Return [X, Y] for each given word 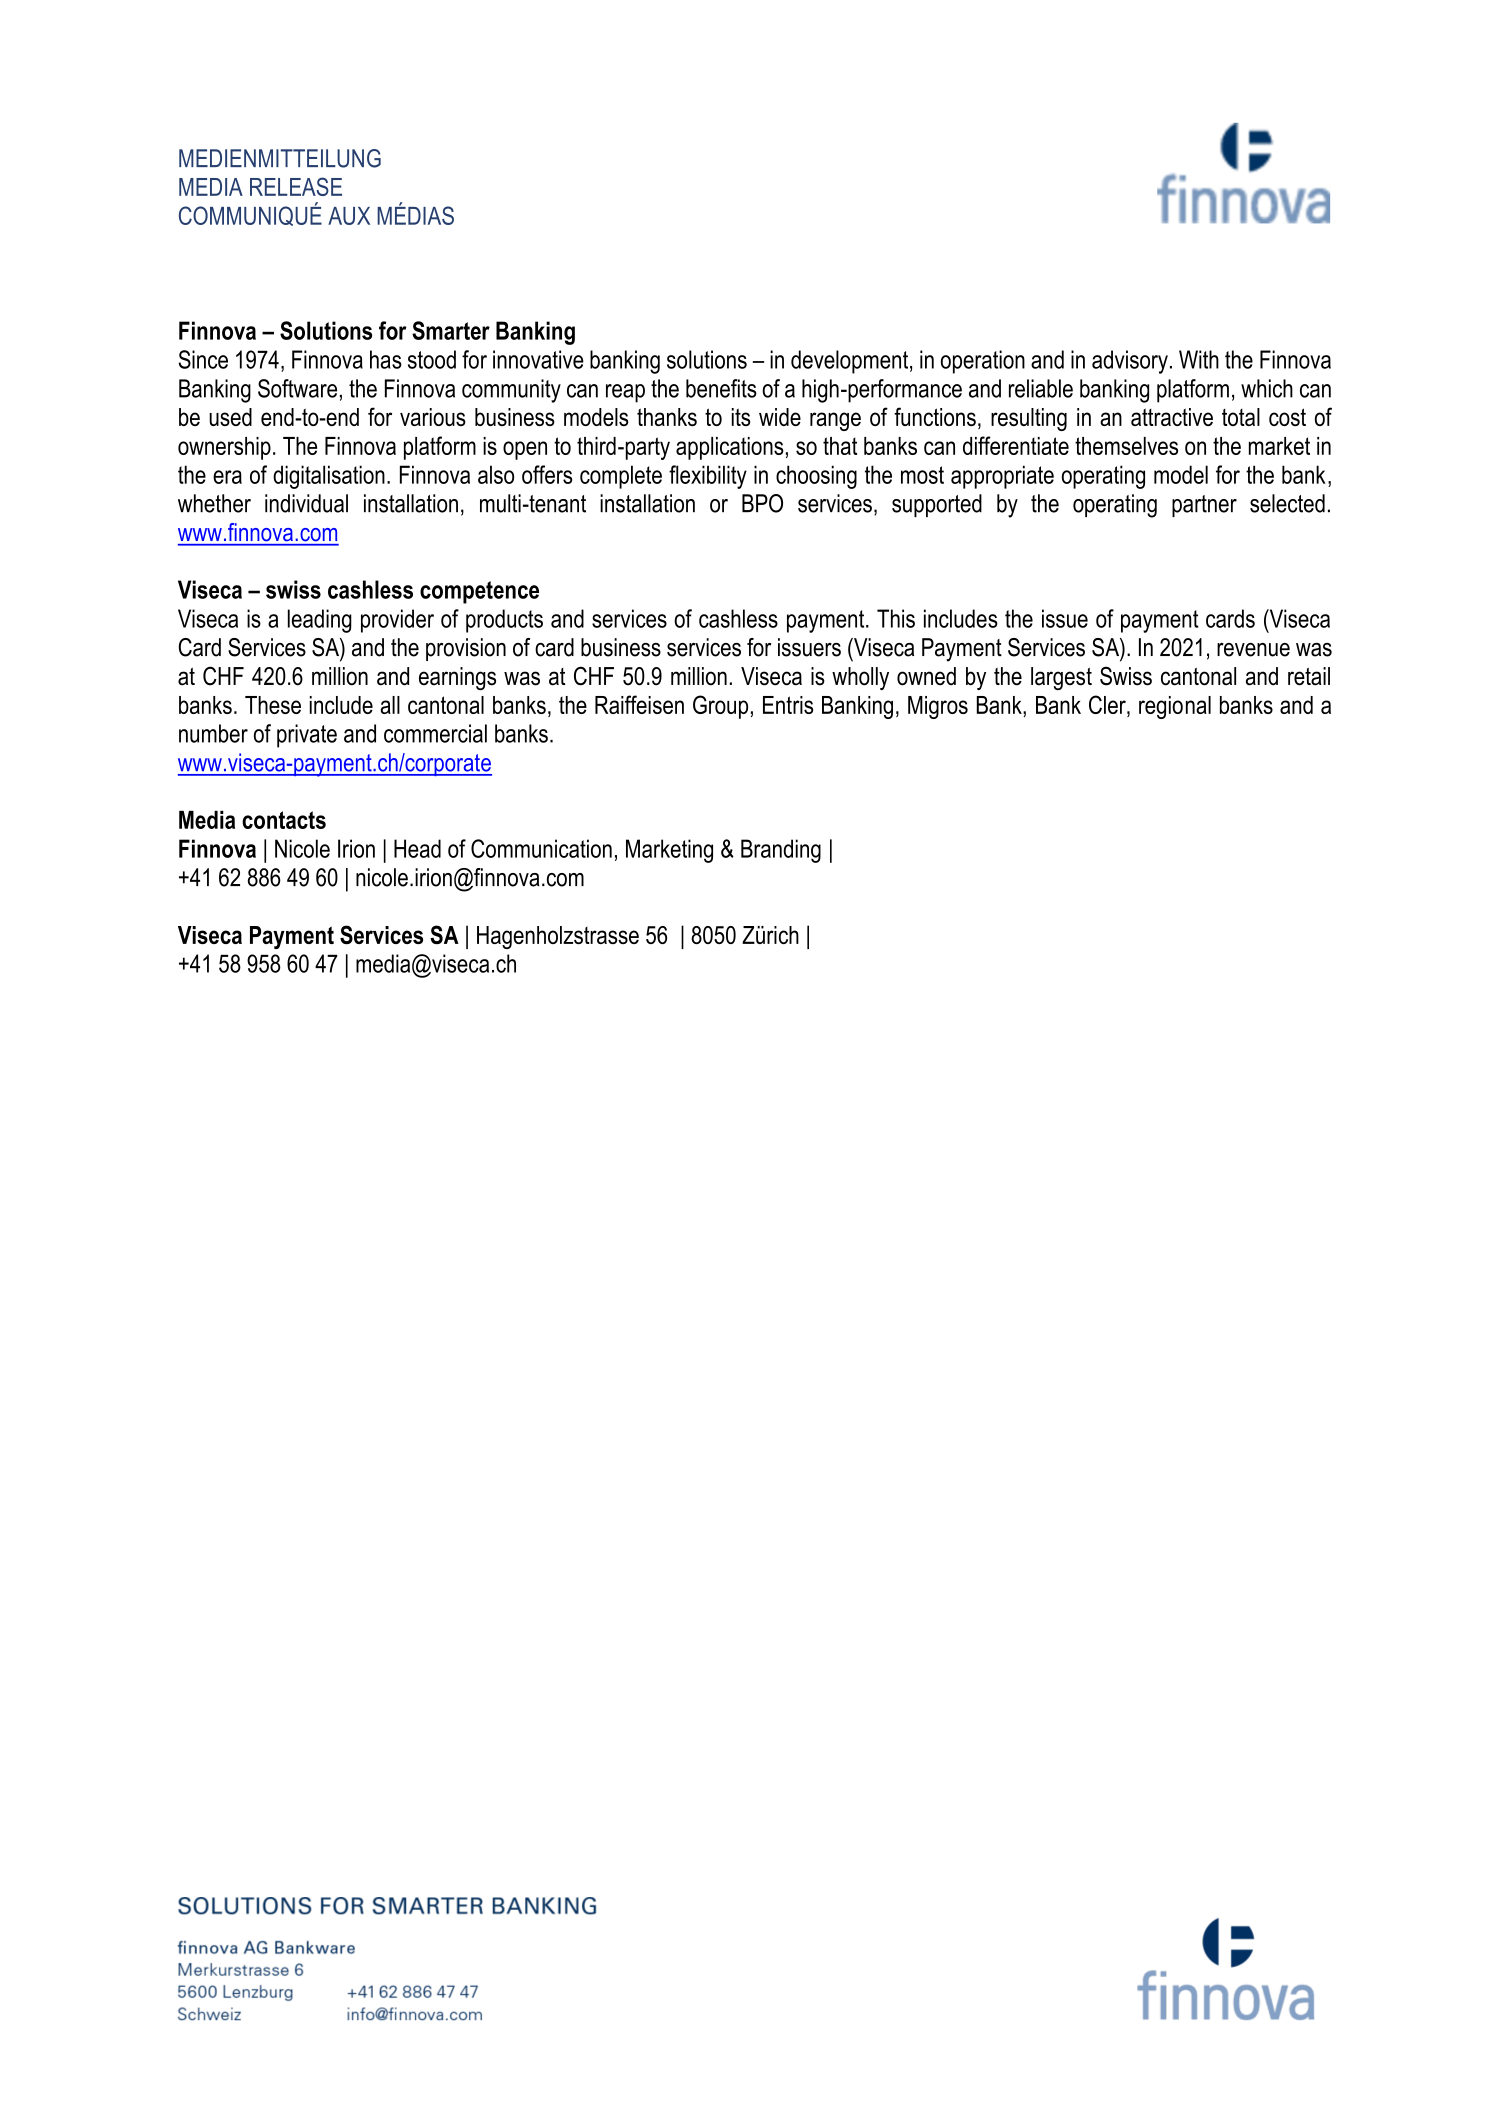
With [1199, 359]
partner [1204, 506]
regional [1175, 707]
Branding [781, 851]
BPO [762, 503]
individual [306, 503]
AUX [349, 216]
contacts [284, 820]
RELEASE [296, 186]
